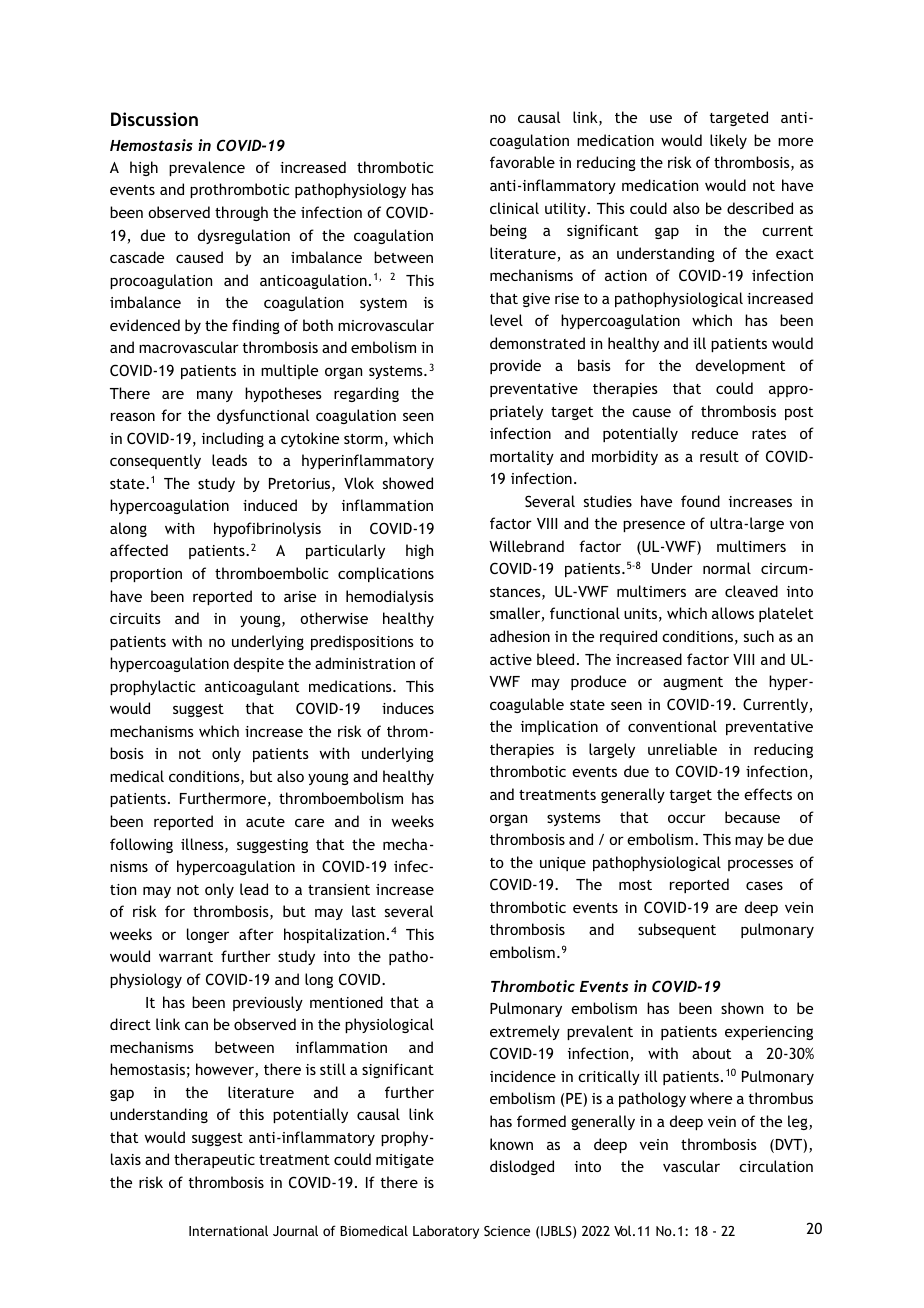 The width and height of the image is (924, 1308). Describe the element at coordinates (522, 162) in the image. I see `favorable` at that location.
